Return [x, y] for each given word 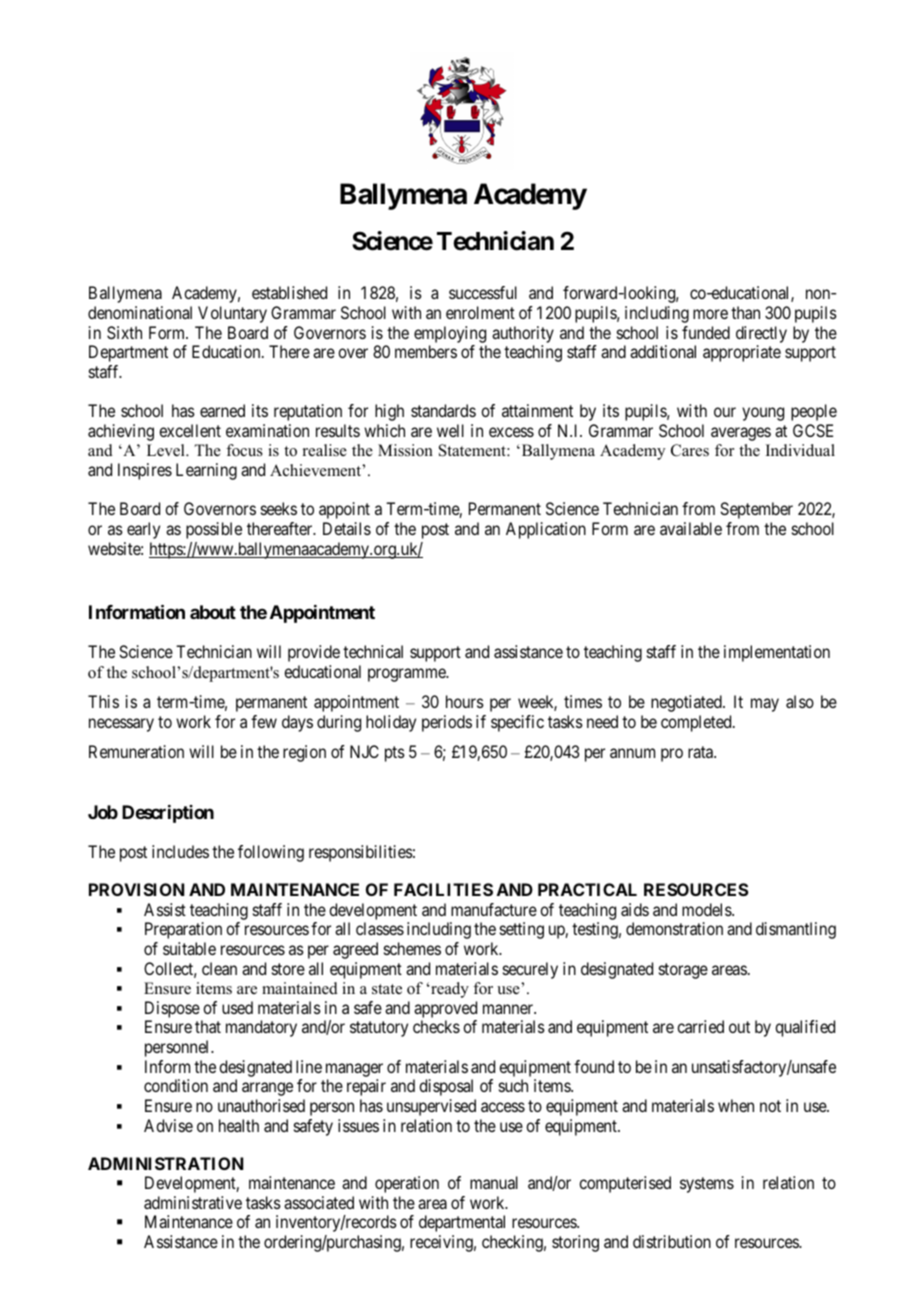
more [710, 314]
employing [450, 334]
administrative [193, 1202]
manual [494, 1182]
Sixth [124, 332]
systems [707, 1185]
